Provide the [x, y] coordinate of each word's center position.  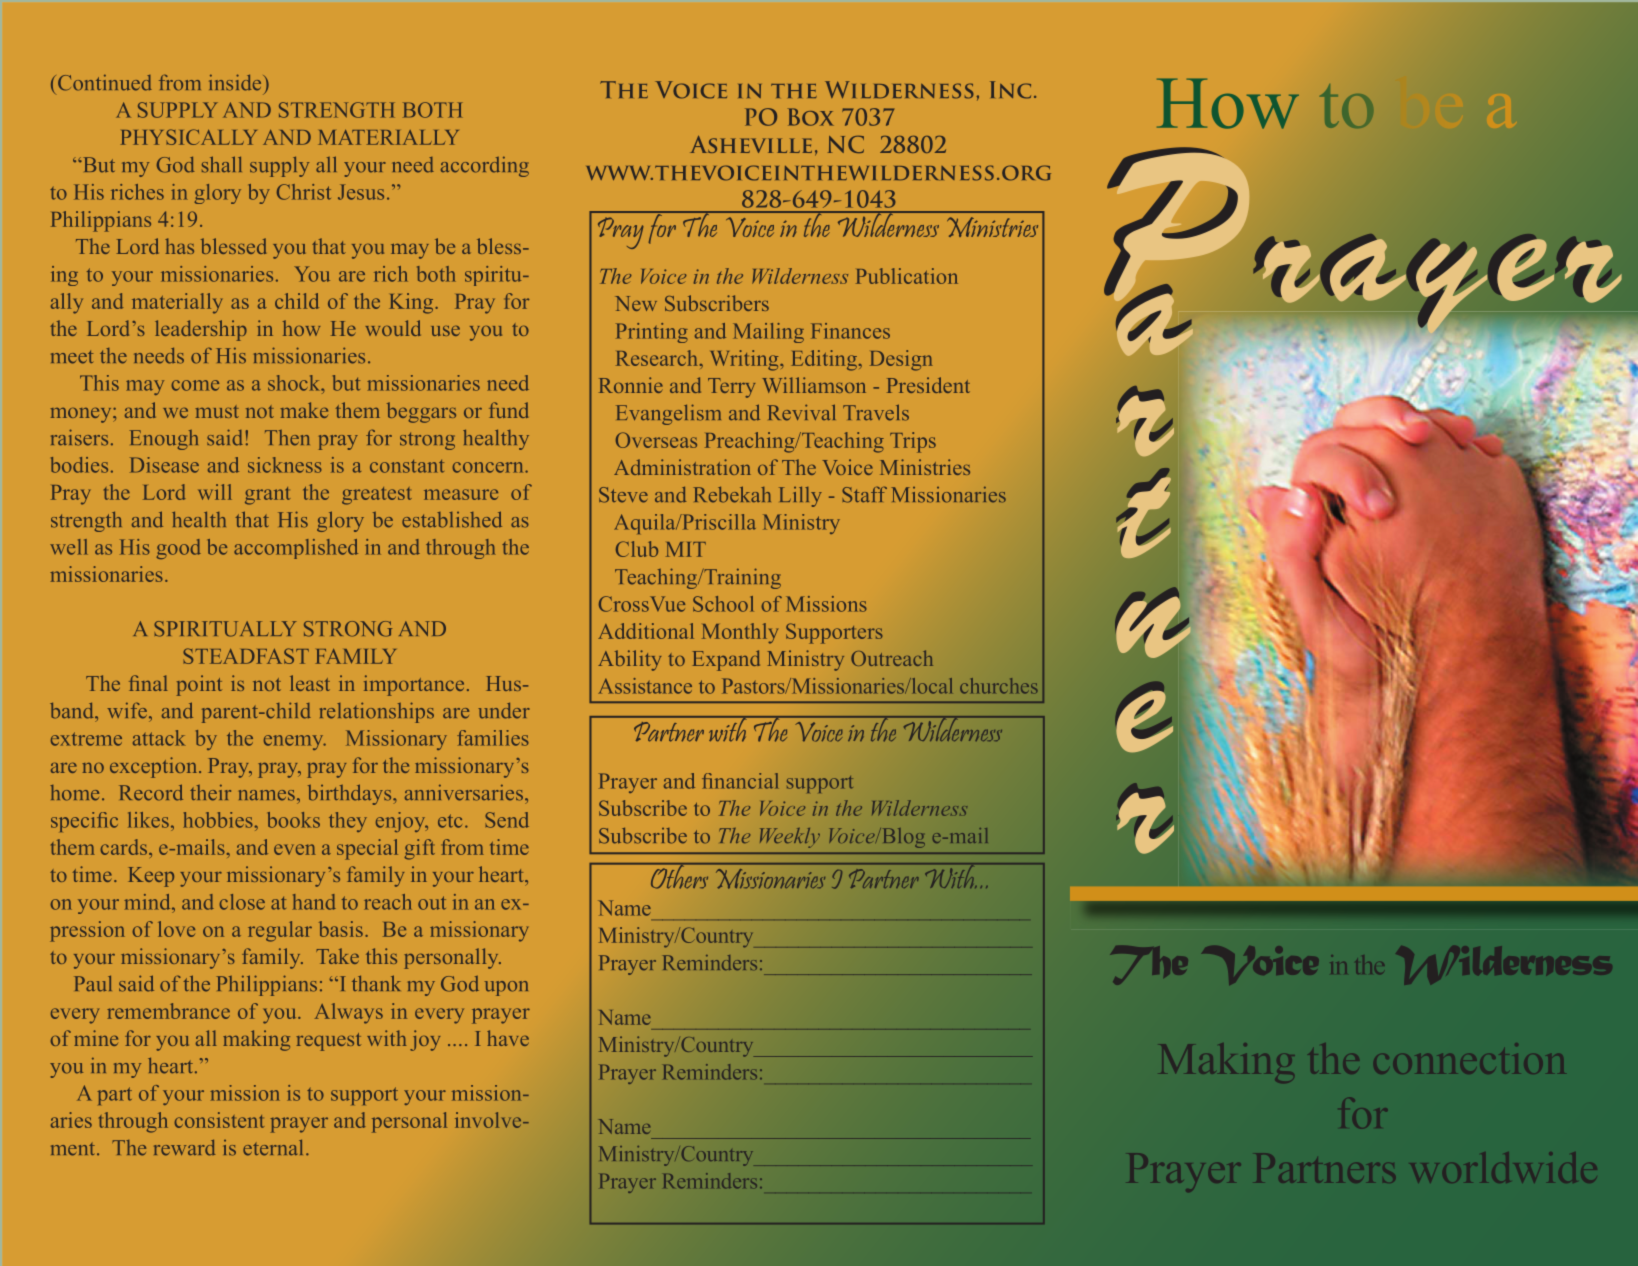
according [485, 166]
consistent [219, 1120]
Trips [913, 442]
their [210, 792]
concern [489, 467]
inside [236, 82]
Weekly [790, 838]
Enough [164, 440]
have [508, 1038]
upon [506, 988]
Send [507, 820]
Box [811, 117]
